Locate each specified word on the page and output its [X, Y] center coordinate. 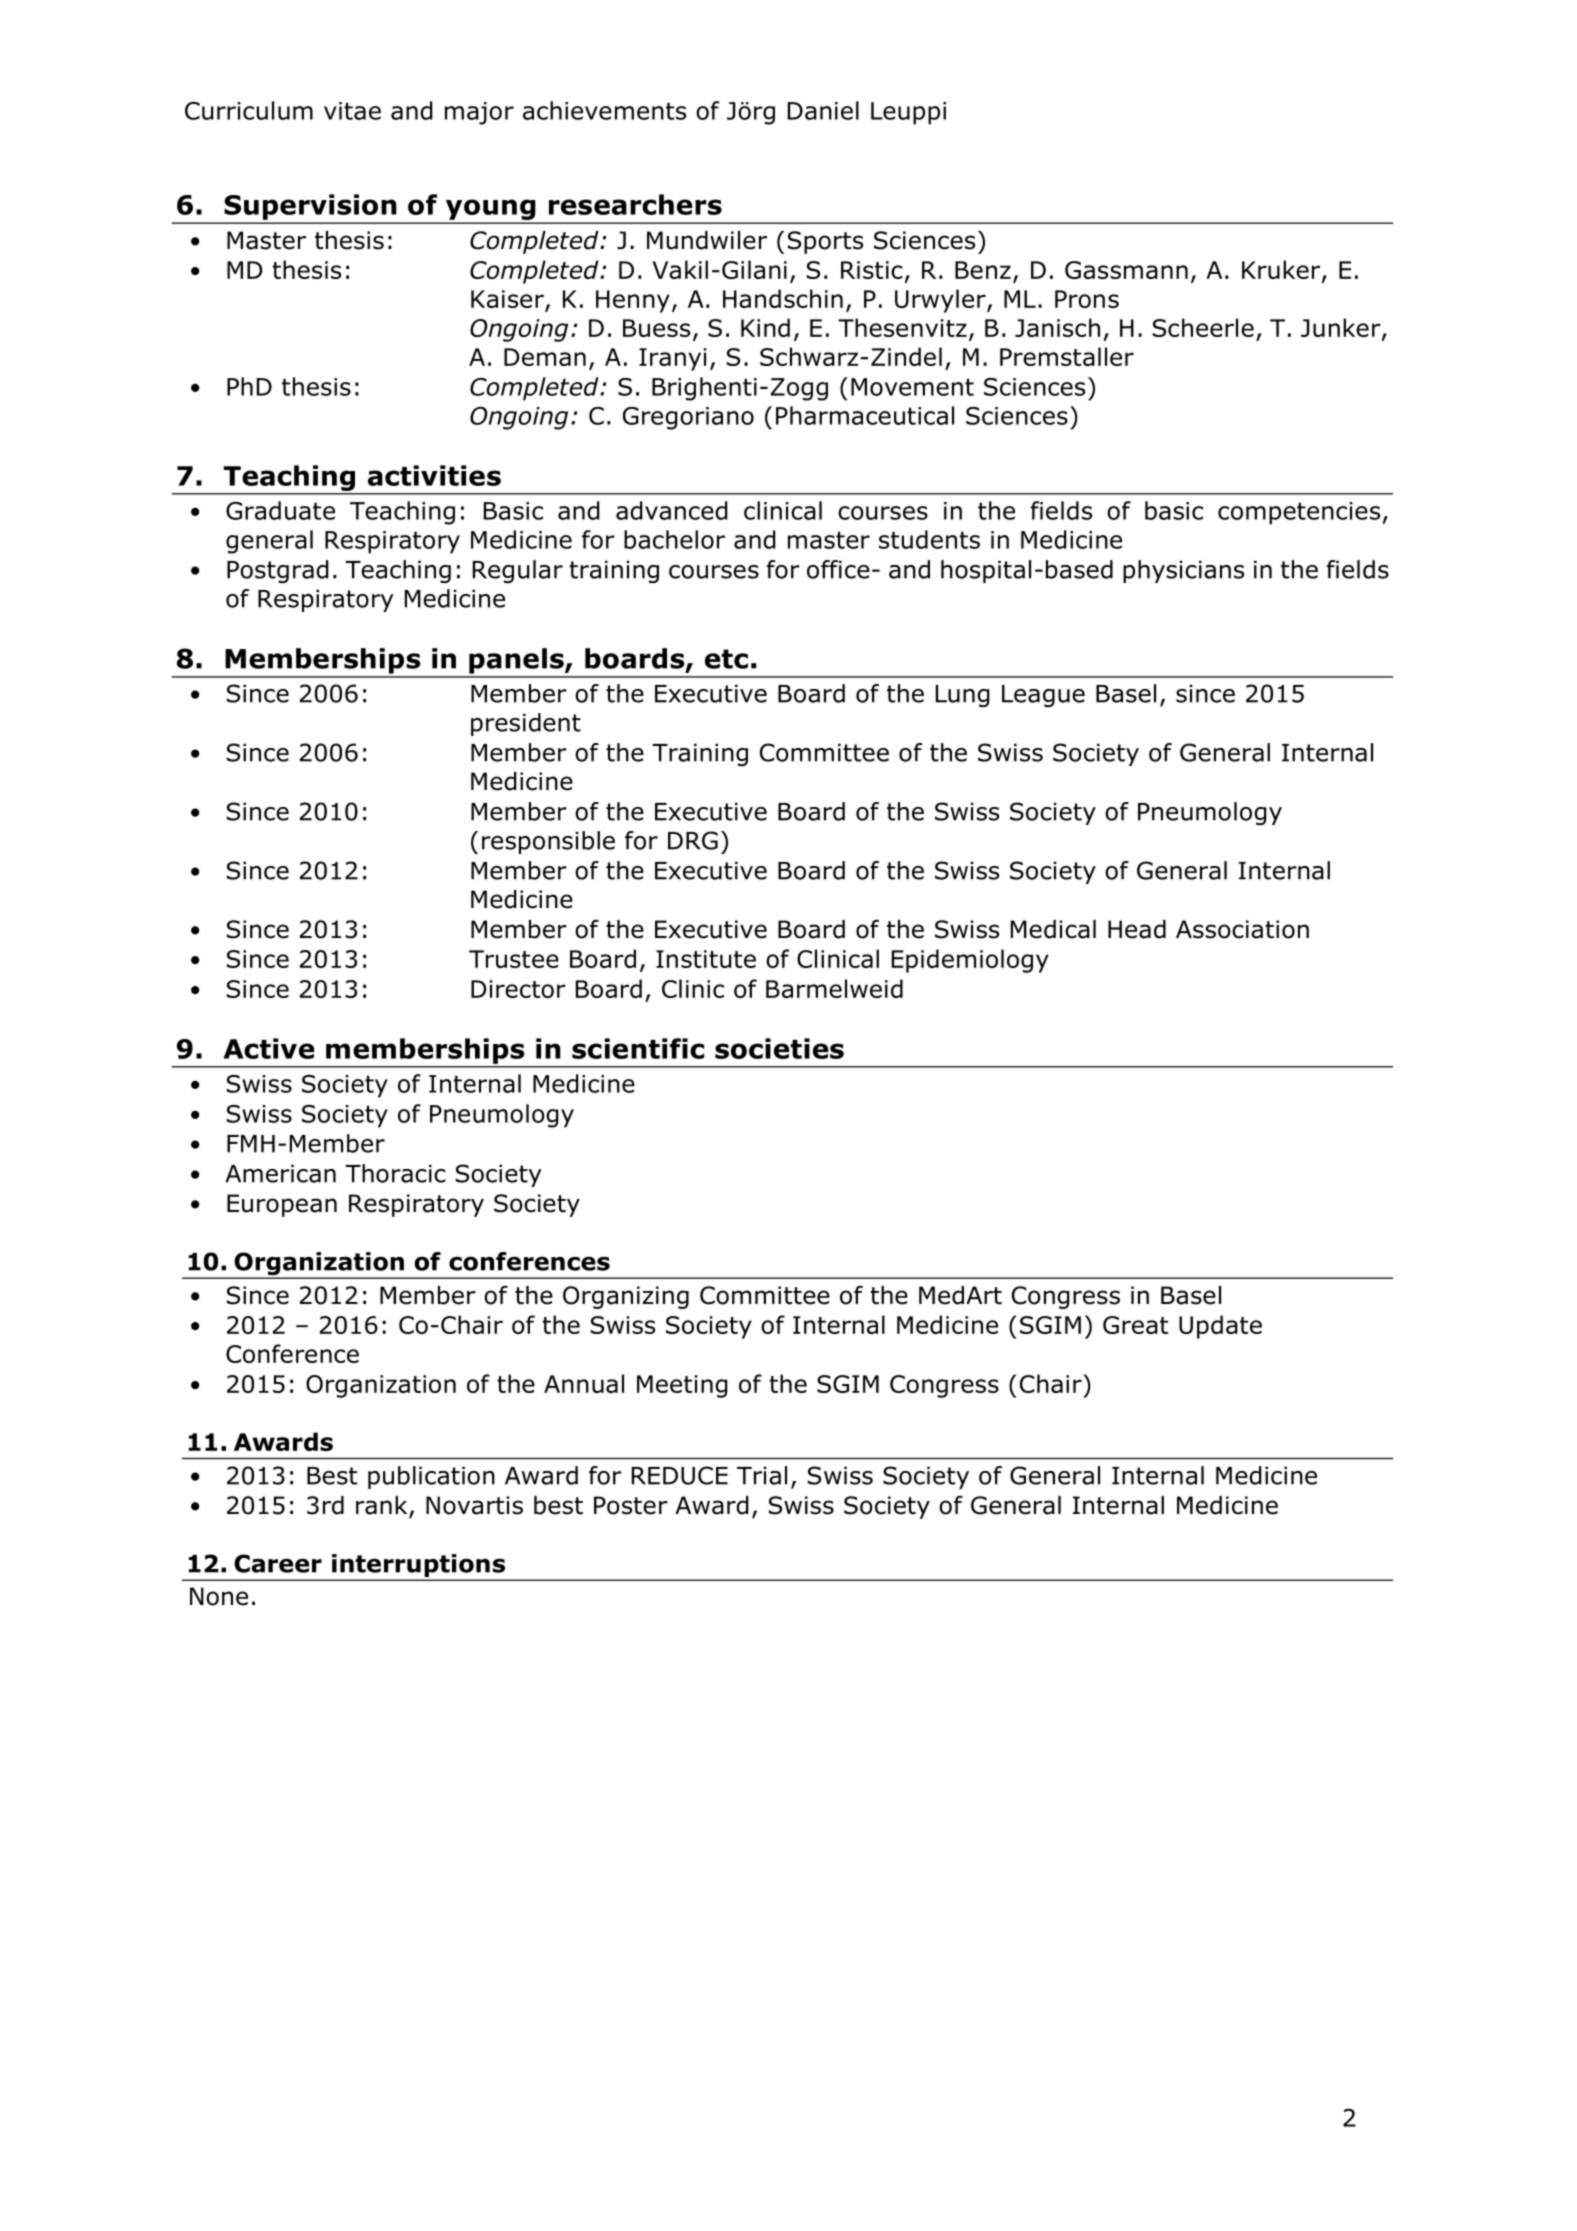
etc [726, 659]
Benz [983, 270]
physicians [1183, 571]
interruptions [419, 1567]
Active [269, 1048]
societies [779, 1048]
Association [1242, 929]
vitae [352, 111]
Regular [518, 571]
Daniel [823, 110]
